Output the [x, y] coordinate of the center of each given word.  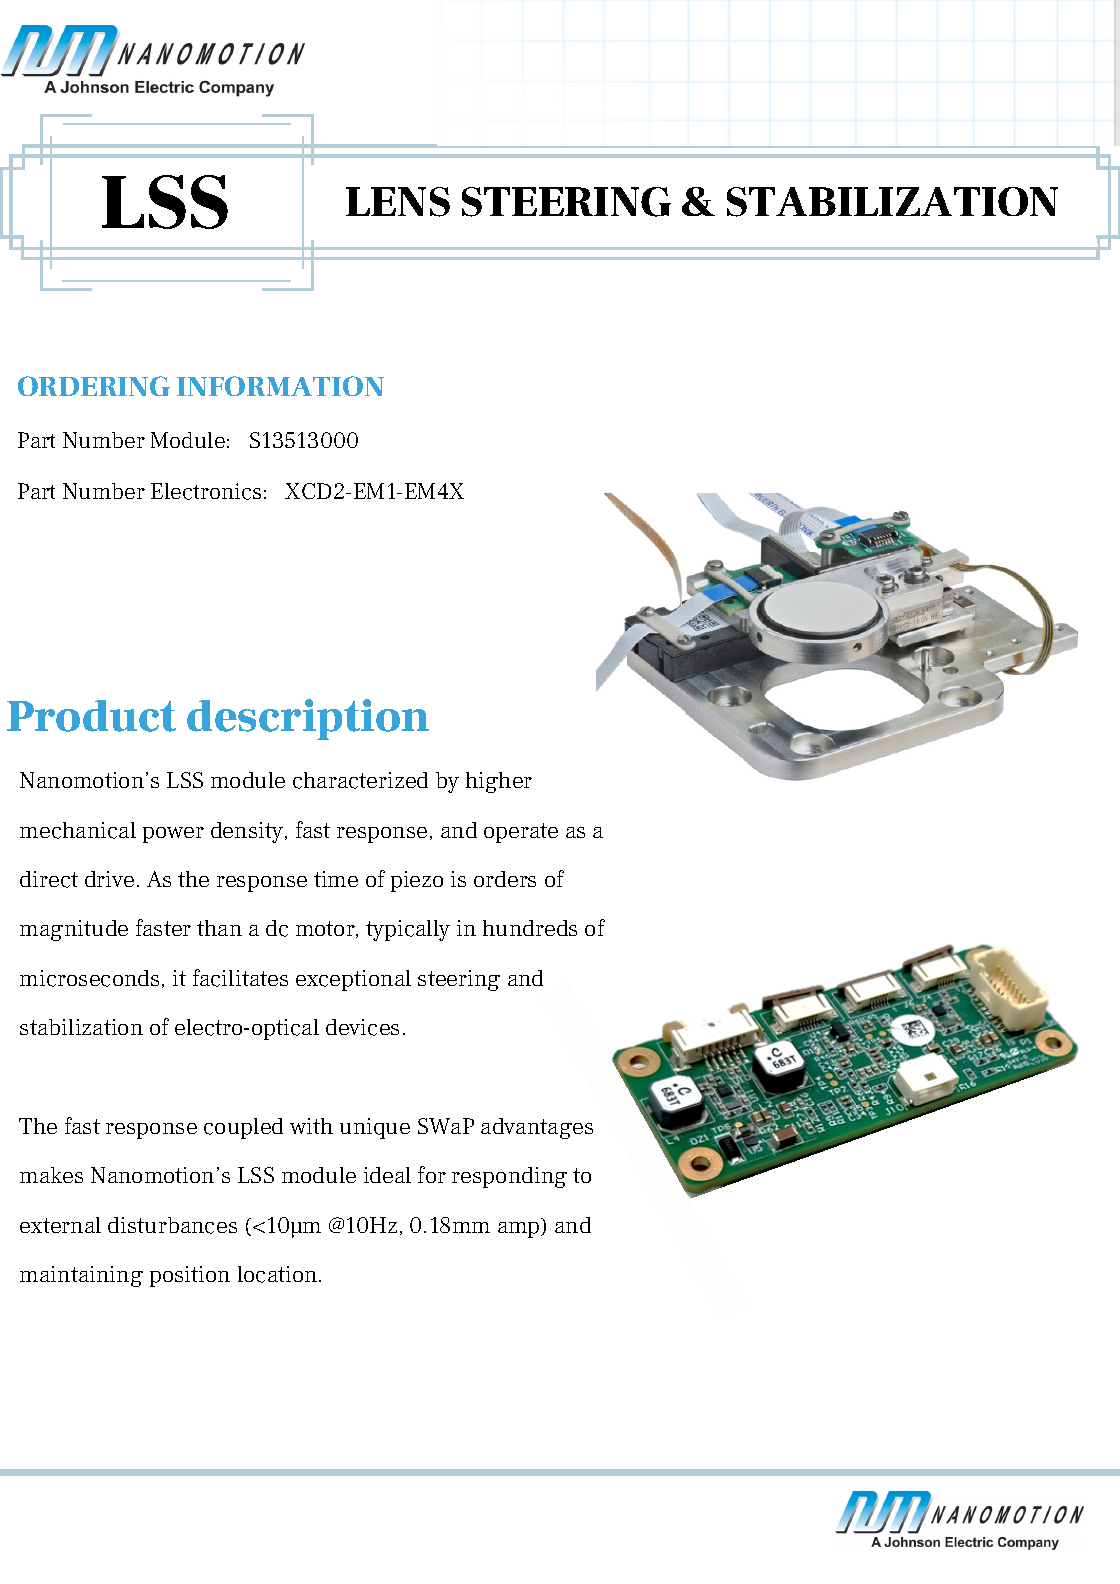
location [279, 1274]
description [308, 719]
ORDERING [94, 386]
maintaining [81, 1276]
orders [505, 879]
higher [499, 782]
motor [326, 929]
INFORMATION [280, 386]
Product [91, 716]
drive [109, 879]
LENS [398, 202]
